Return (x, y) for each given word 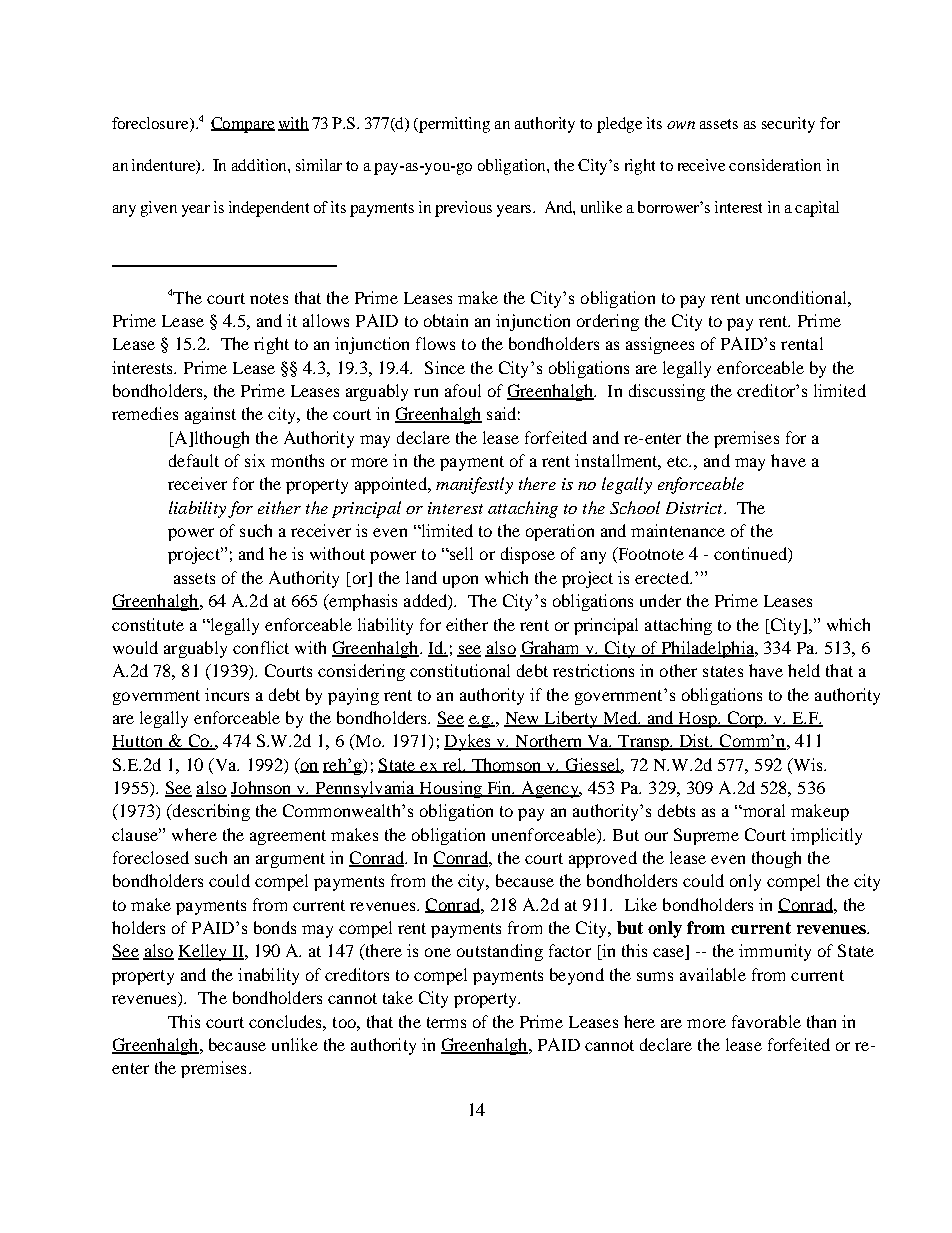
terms (446, 1022)
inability (268, 976)
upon (460, 581)
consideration (775, 165)
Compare (243, 125)
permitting (454, 125)
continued (751, 555)
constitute (148, 624)
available (713, 974)
